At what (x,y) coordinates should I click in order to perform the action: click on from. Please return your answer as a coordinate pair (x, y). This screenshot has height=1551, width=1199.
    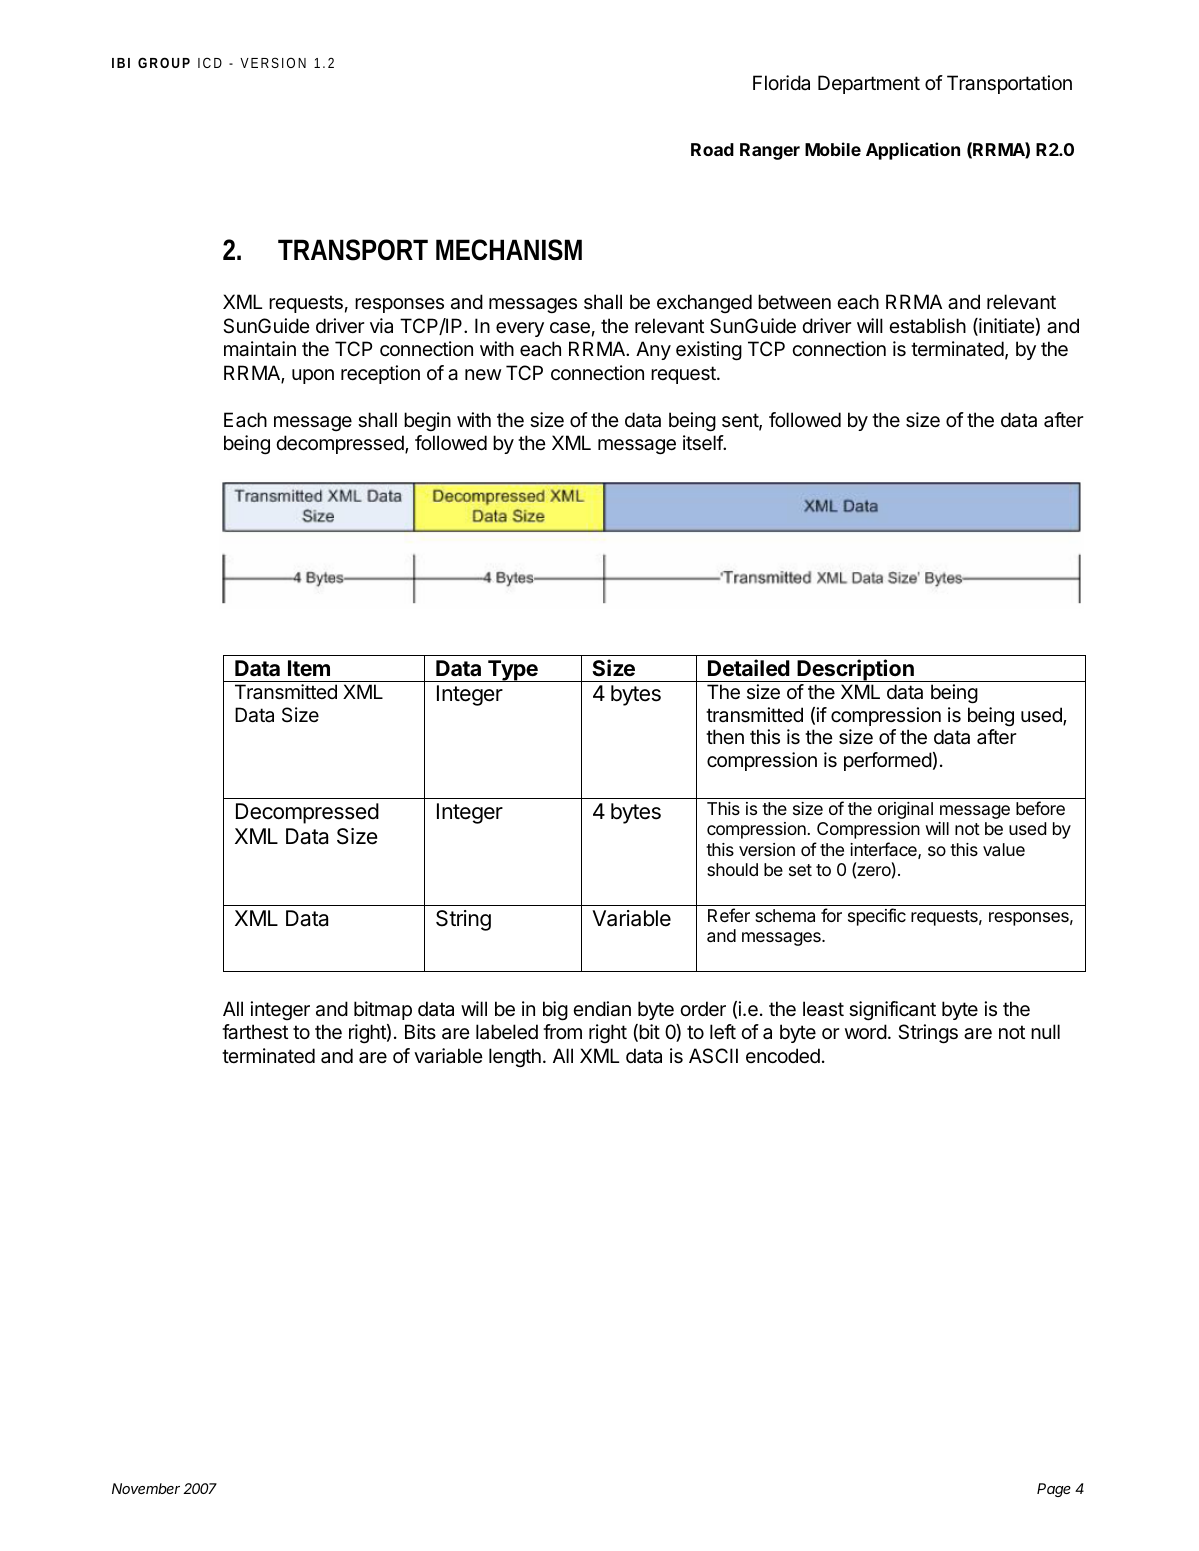
    Looking at the image, I should click on (562, 1031).
